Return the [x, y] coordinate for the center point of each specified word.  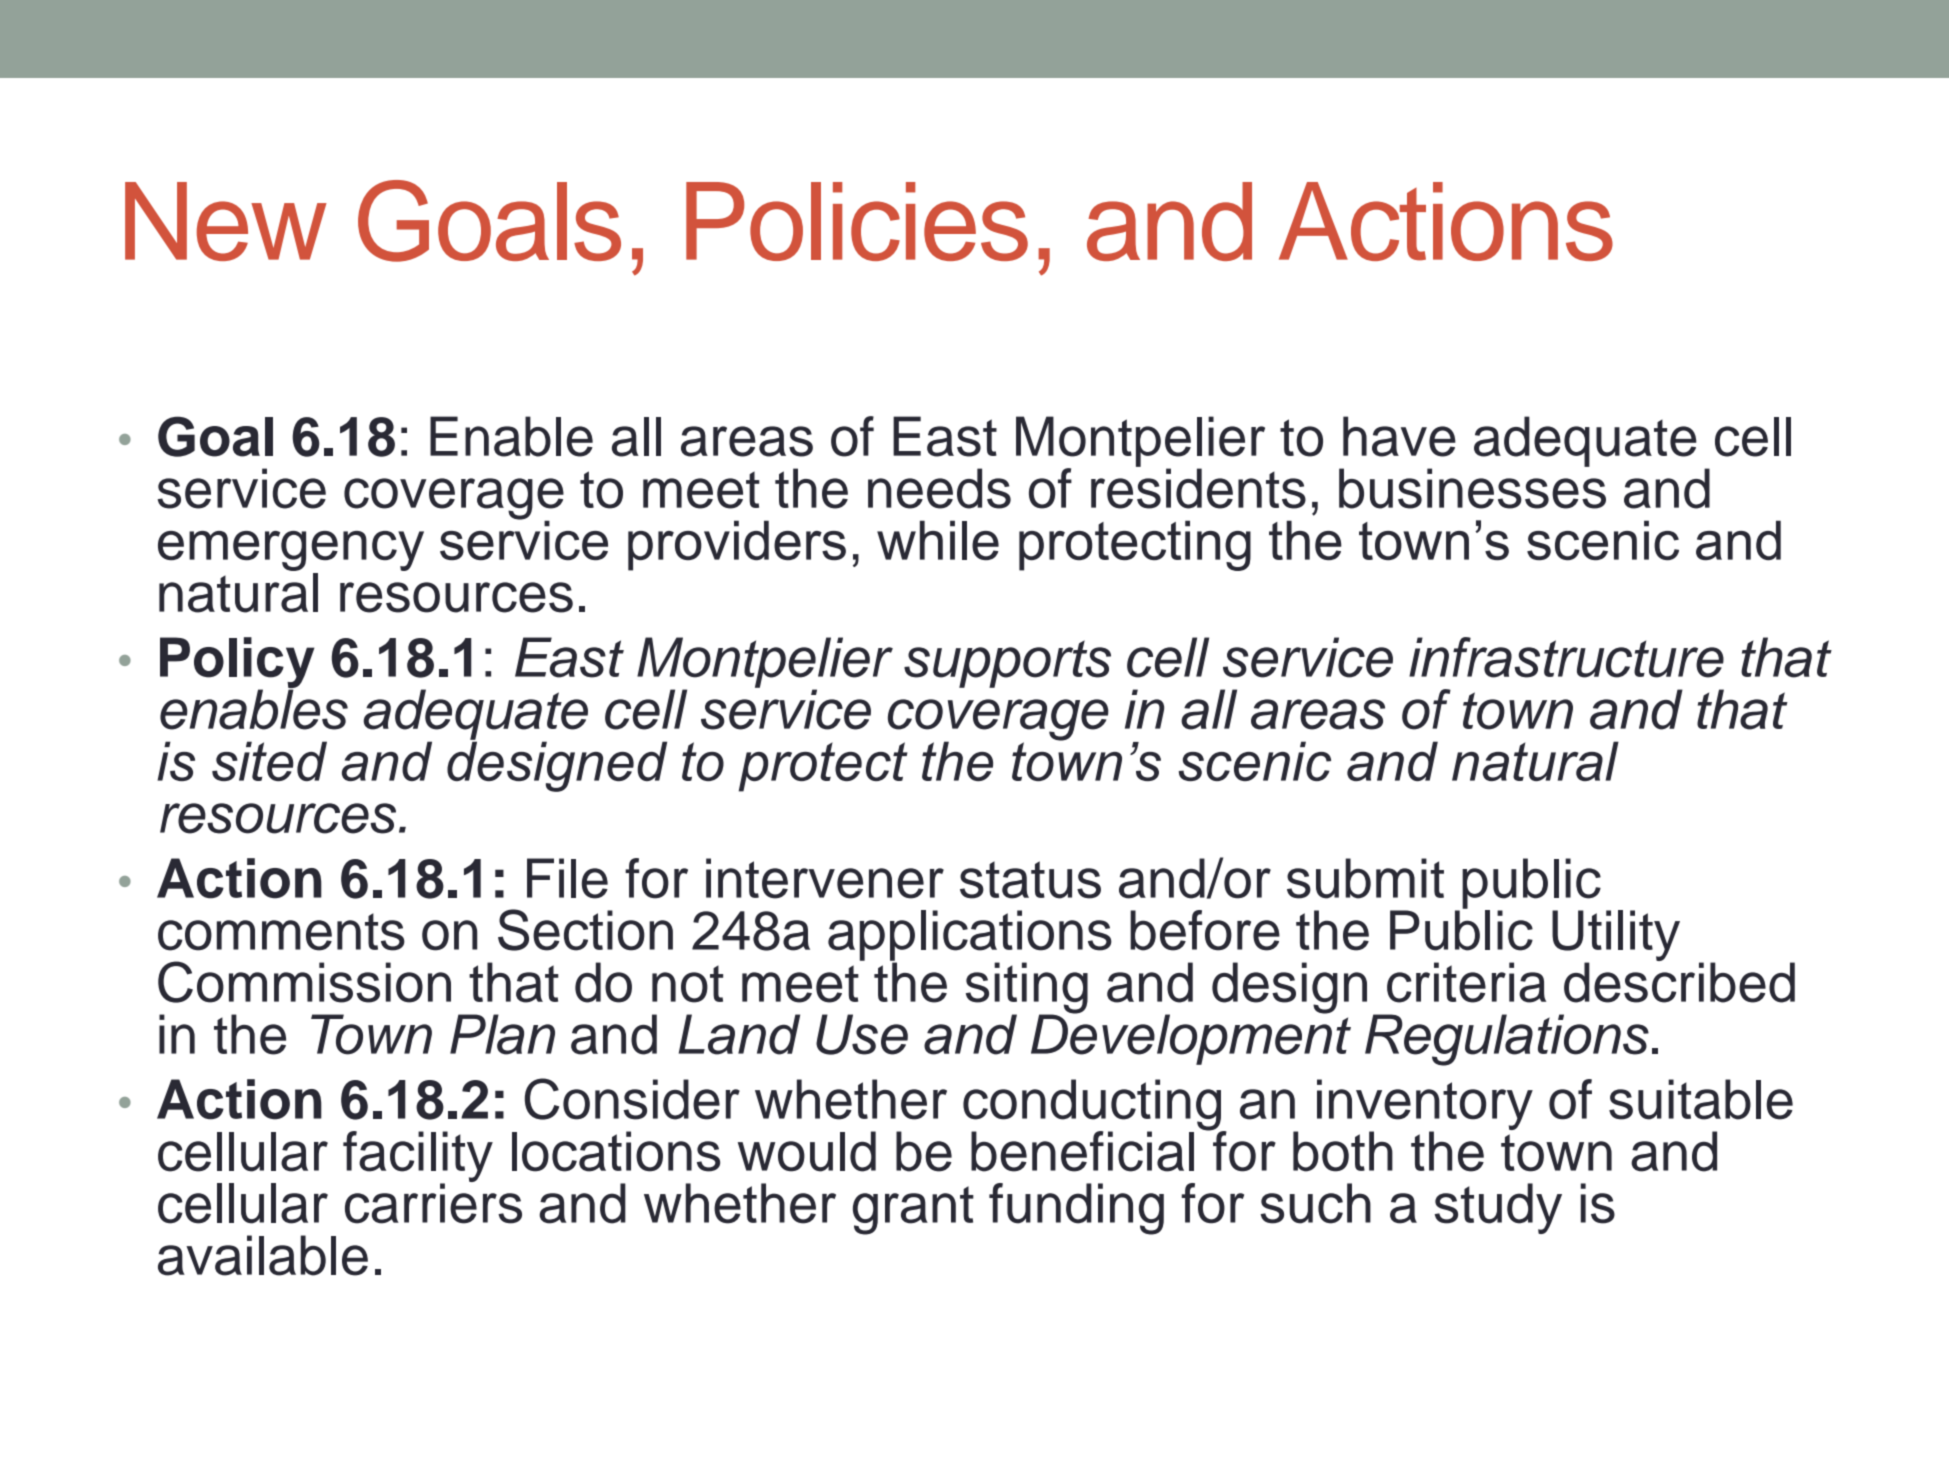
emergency [291, 551]
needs [939, 488]
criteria [1466, 982]
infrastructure [1566, 657]
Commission [304, 982]
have [1399, 436]
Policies [857, 221]
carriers [433, 1202]
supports [1007, 664]
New [226, 221]
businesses [1472, 487]
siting [1027, 989]
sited [269, 761]
